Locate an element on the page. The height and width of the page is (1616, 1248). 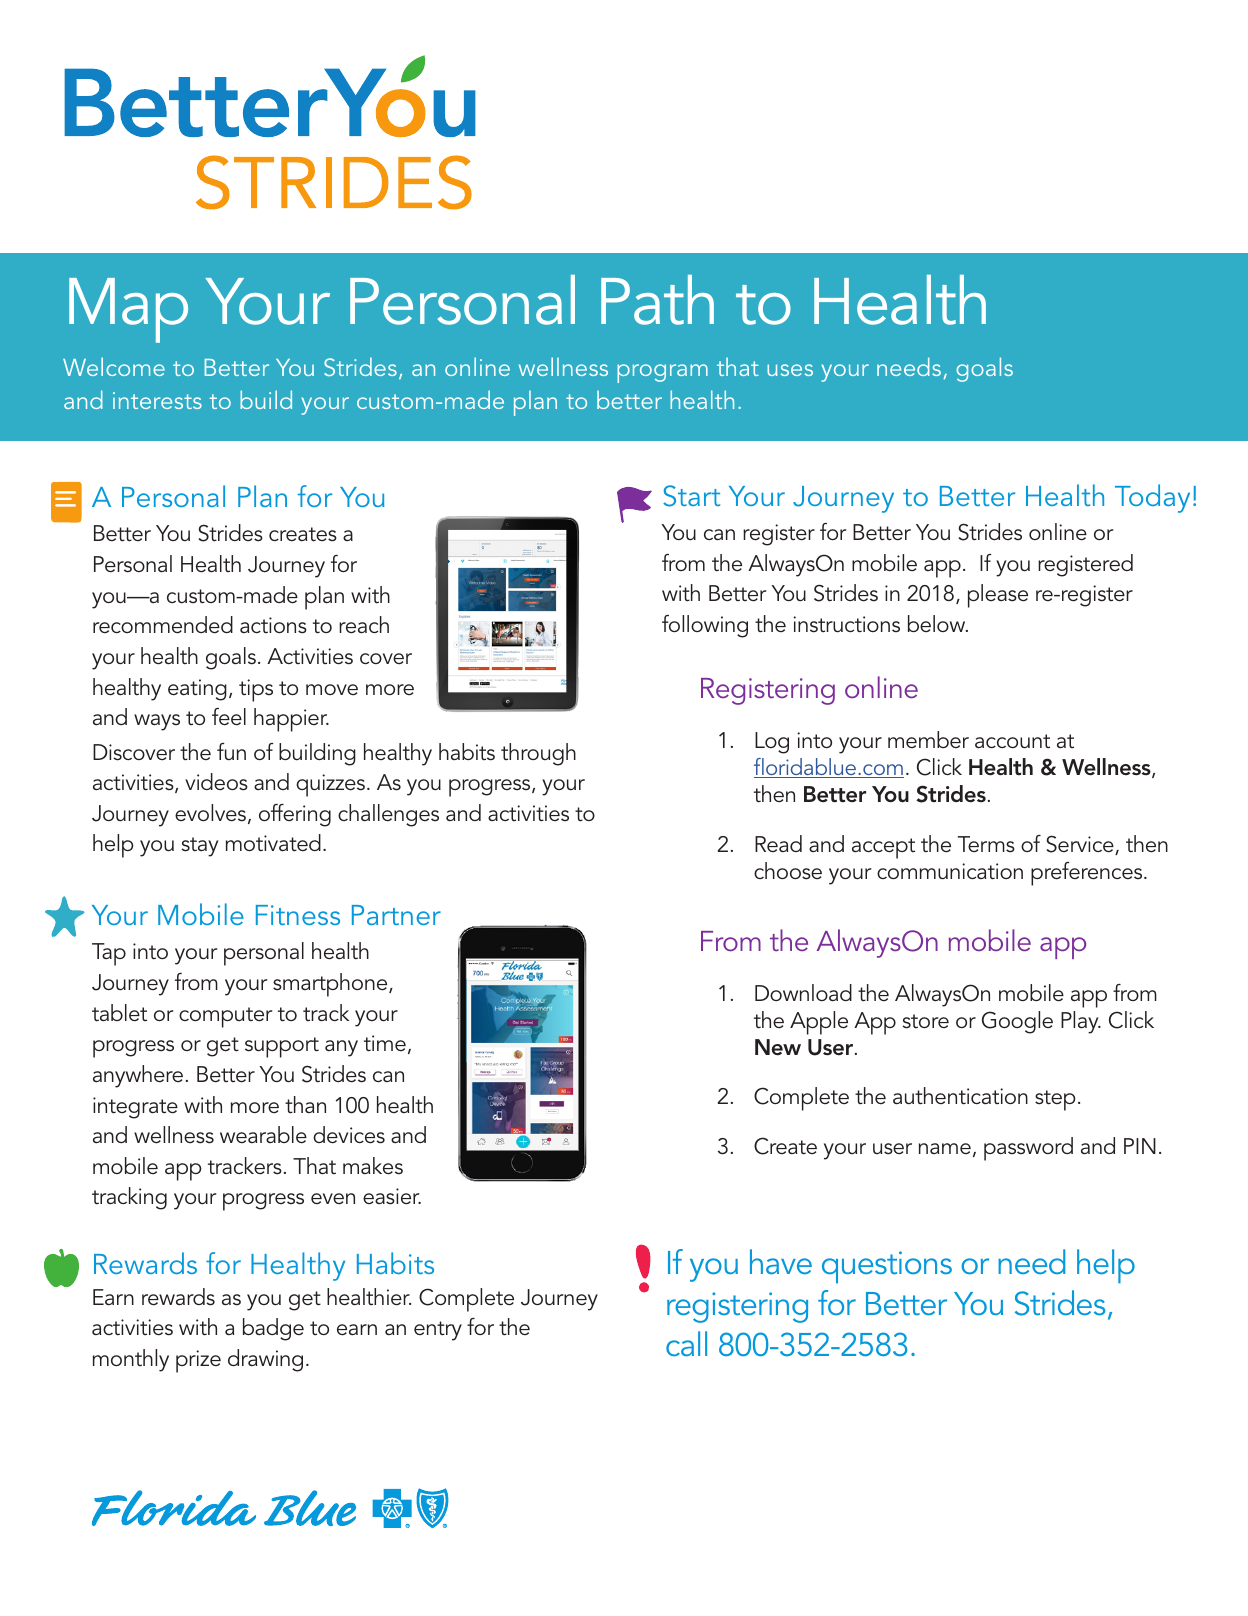
Map is located at coordinates (128, 310).
